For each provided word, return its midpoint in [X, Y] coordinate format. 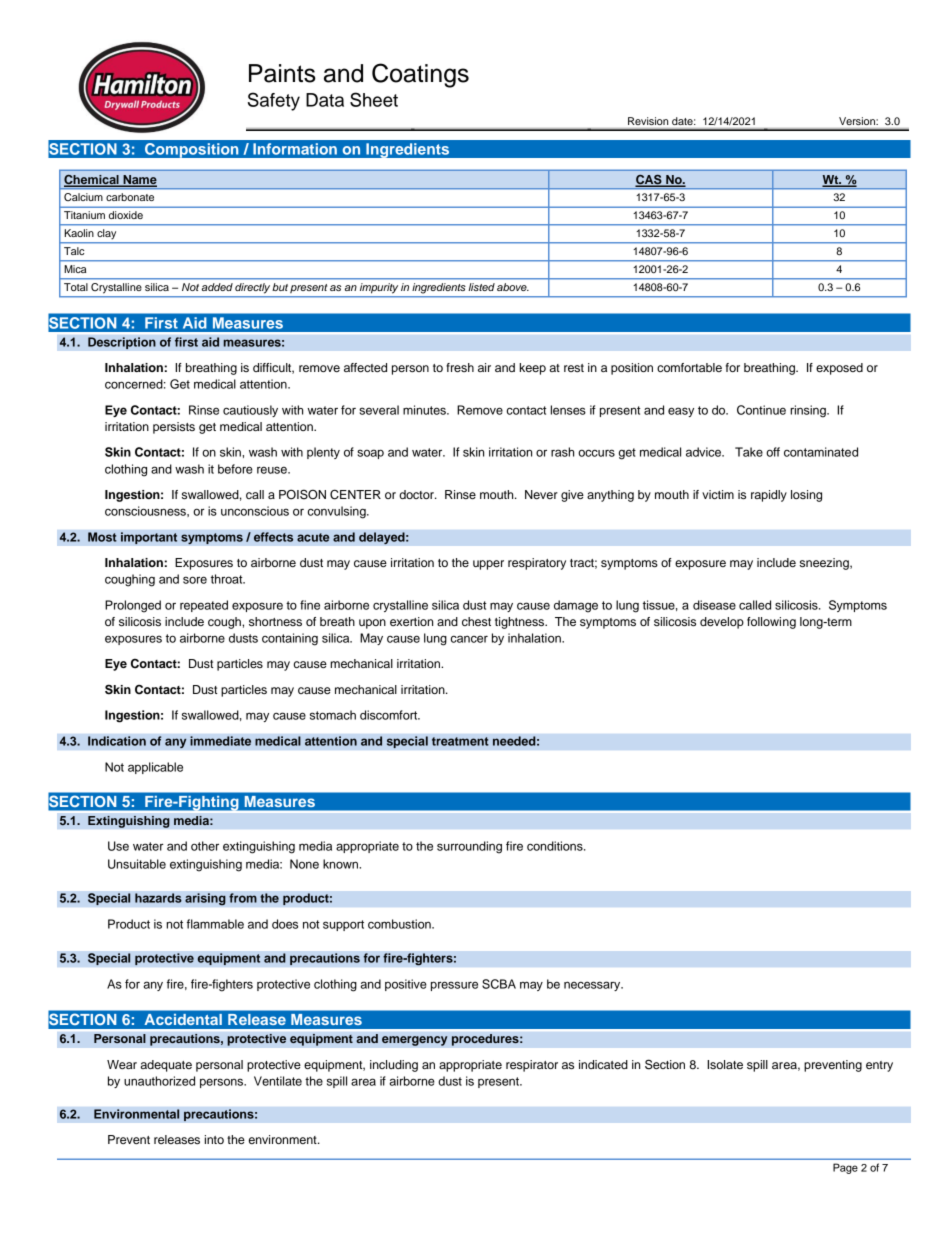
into [214, 1139]
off [773, 452]
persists [174, 428]
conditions [556, 846]
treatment [460, 741]
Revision [648, 121]
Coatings [420, 75]
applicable [155, 768]
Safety [274, 101]
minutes [425, 410]
